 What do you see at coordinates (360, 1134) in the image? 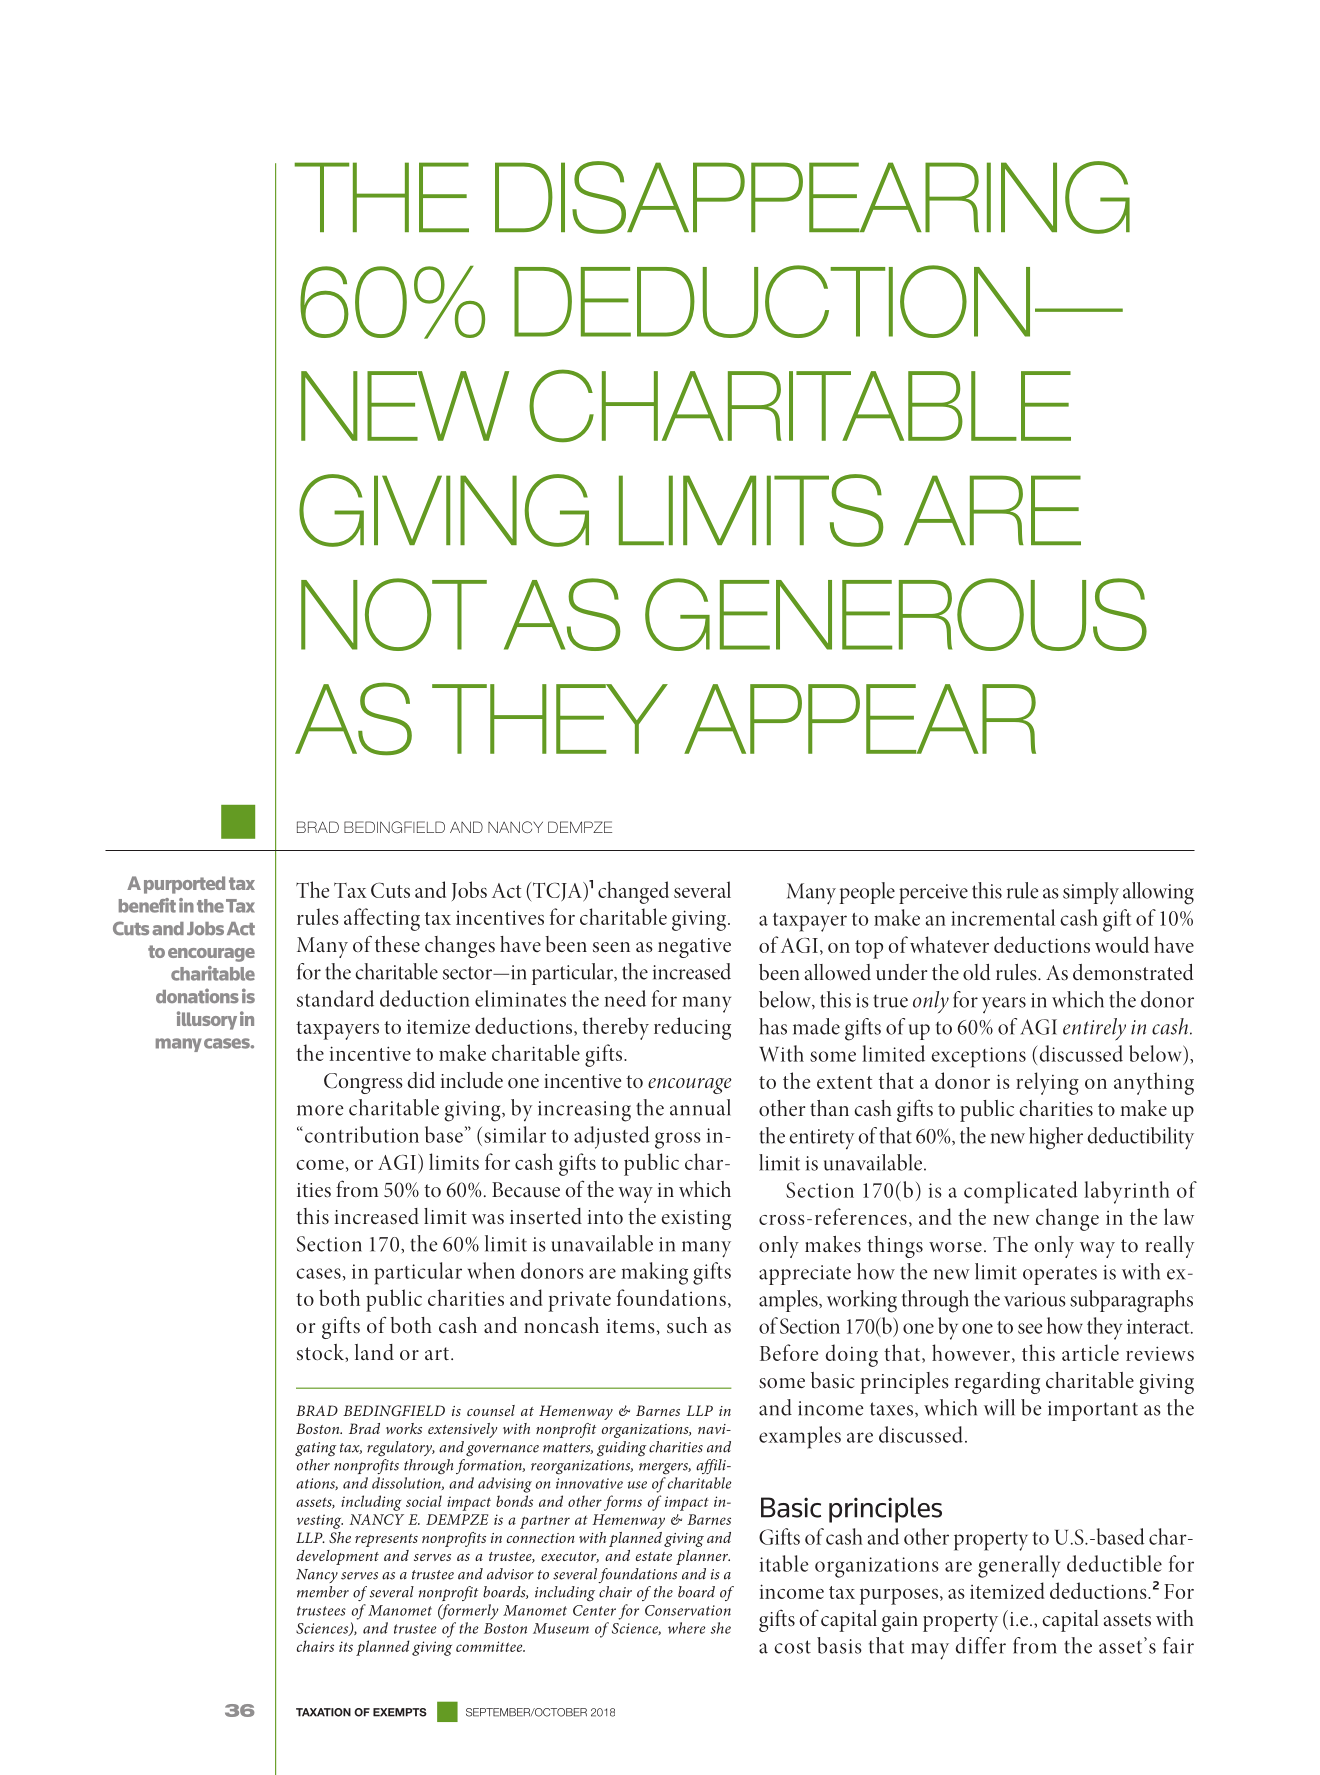
I see `contribution` at bounding box center [360, 1134].
